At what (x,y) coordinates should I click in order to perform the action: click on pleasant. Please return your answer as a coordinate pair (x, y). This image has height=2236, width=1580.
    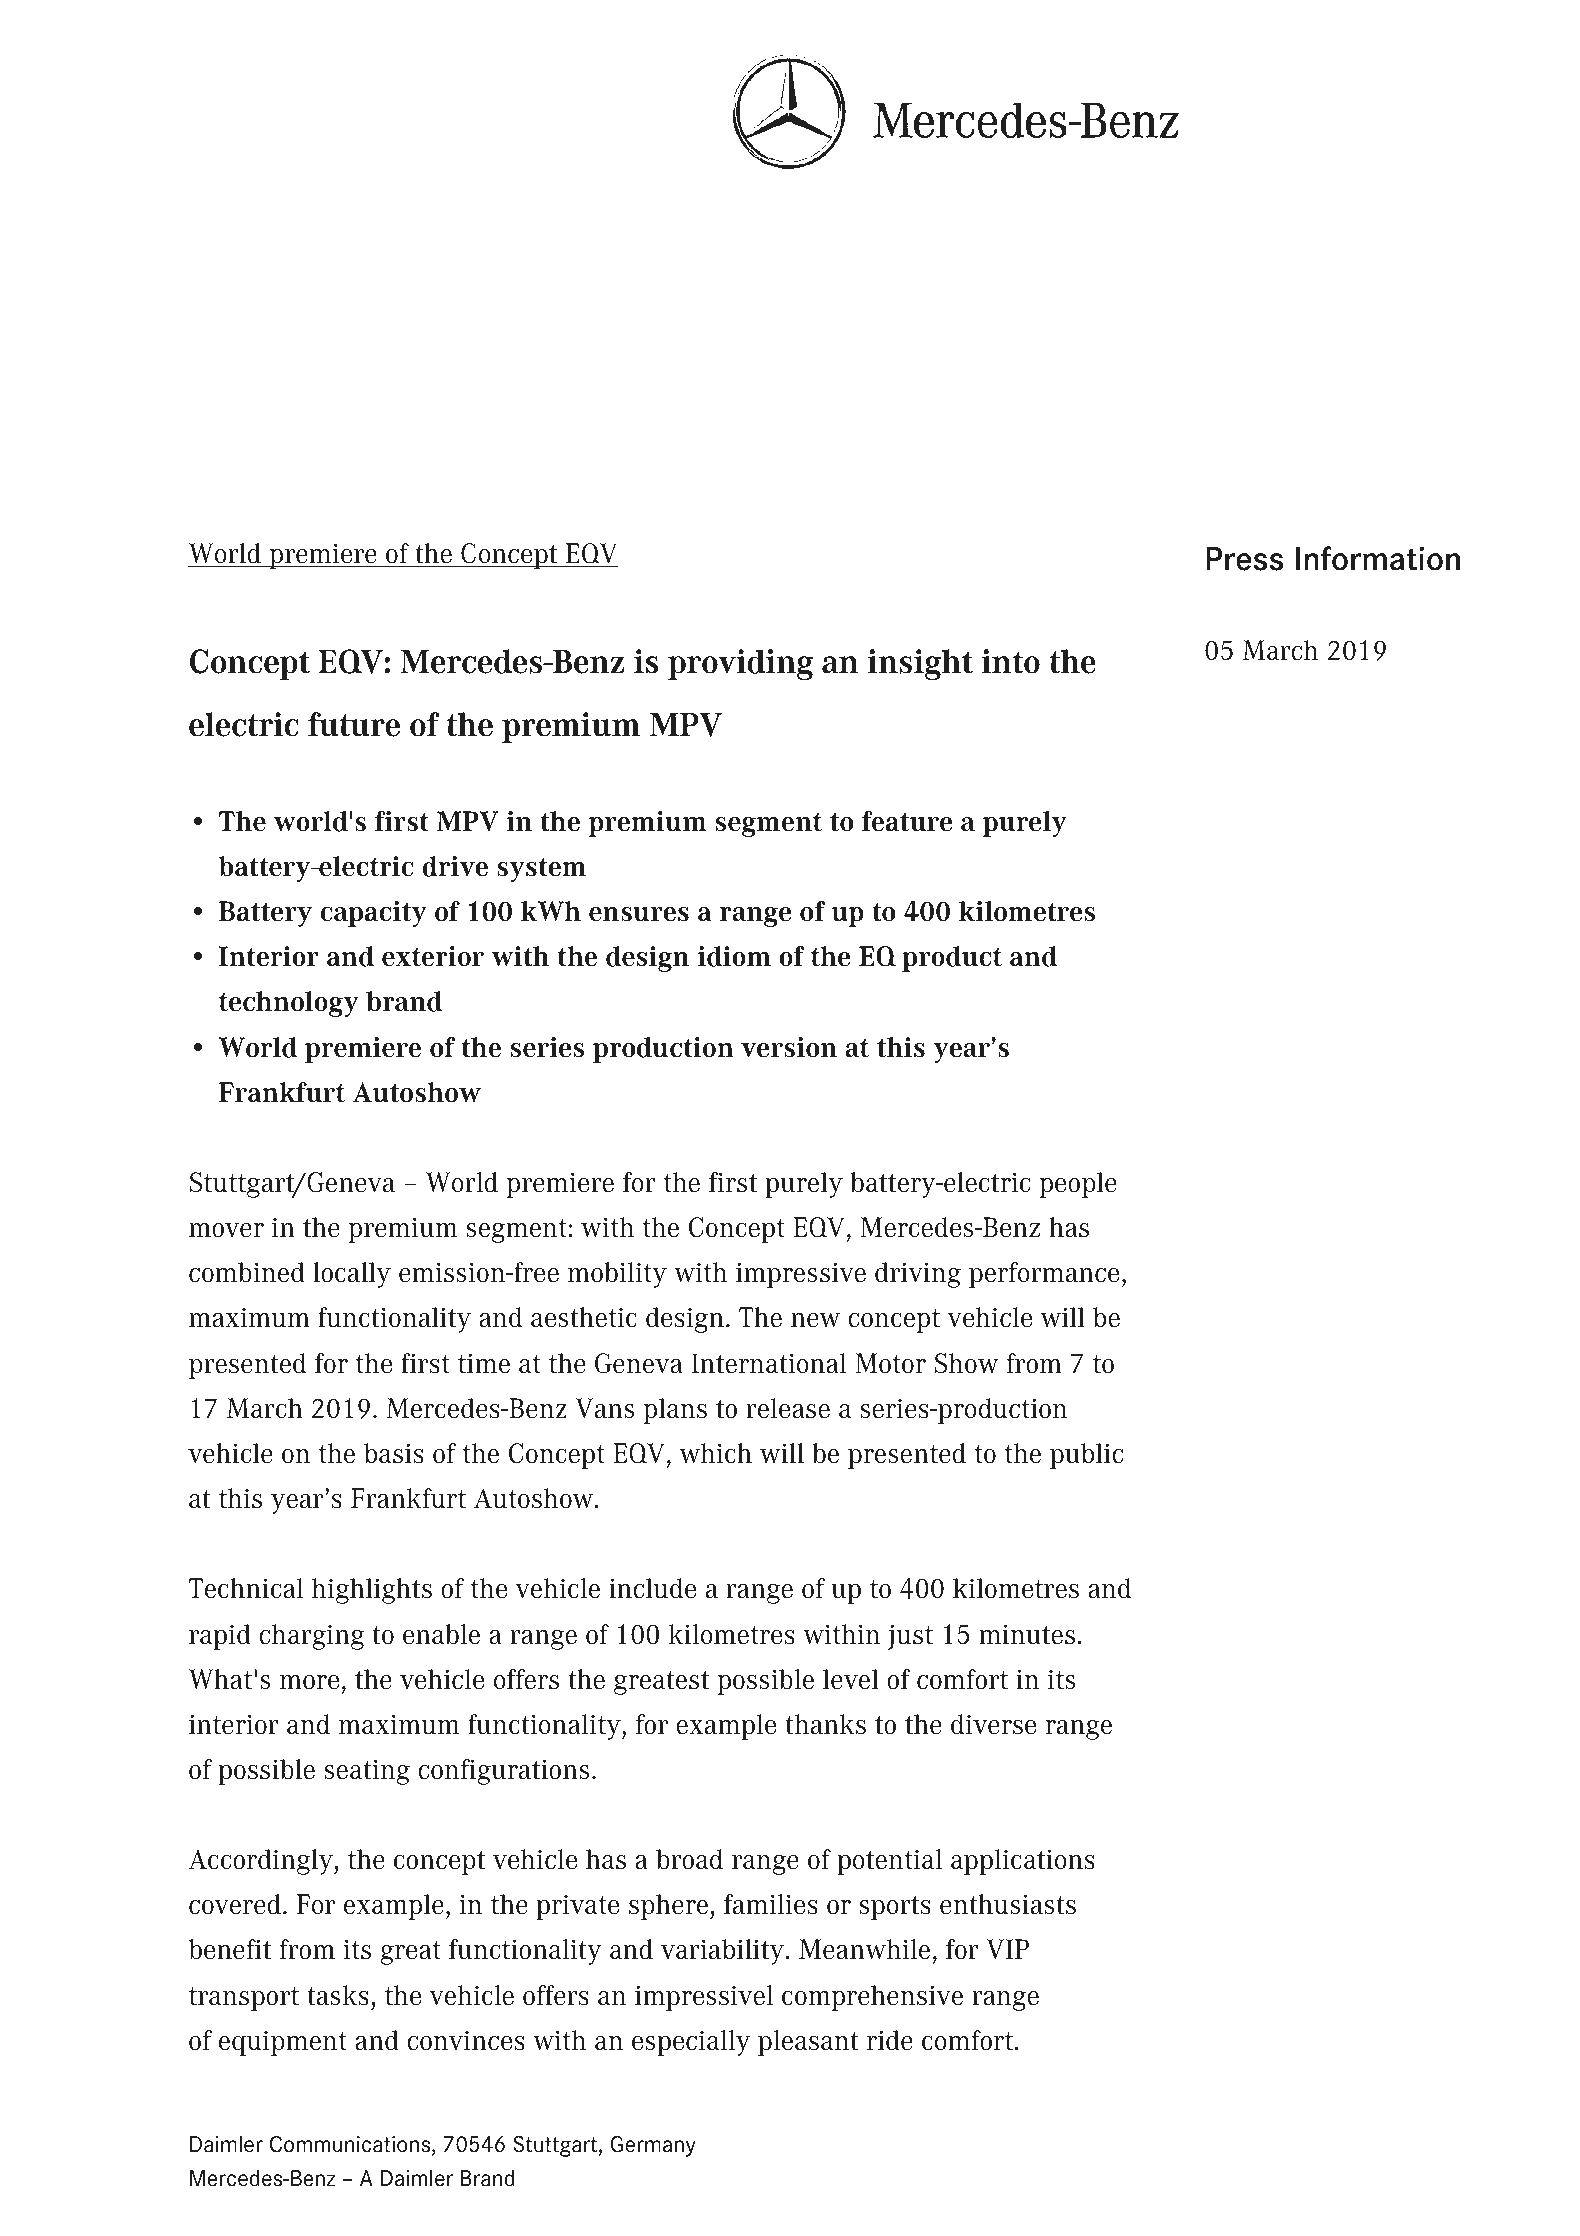
    Looking at the image, I should click on (808, 2043).
